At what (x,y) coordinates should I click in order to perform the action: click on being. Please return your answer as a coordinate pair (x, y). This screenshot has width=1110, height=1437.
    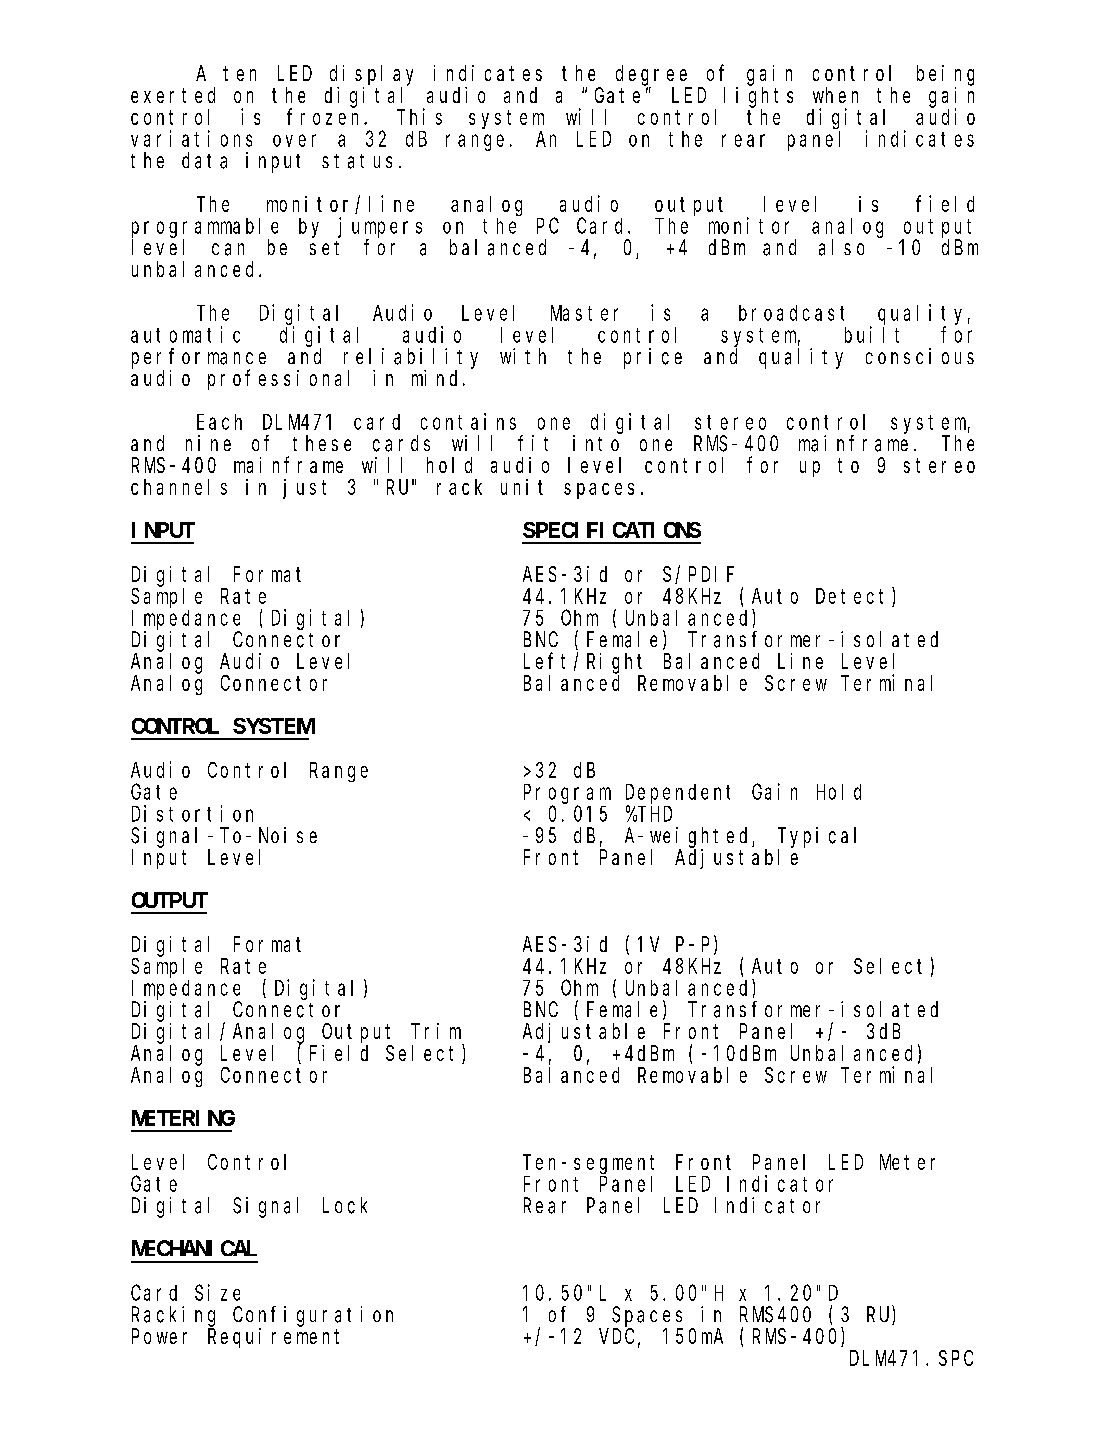
    Looking at the image, I should click on (945, 75).
